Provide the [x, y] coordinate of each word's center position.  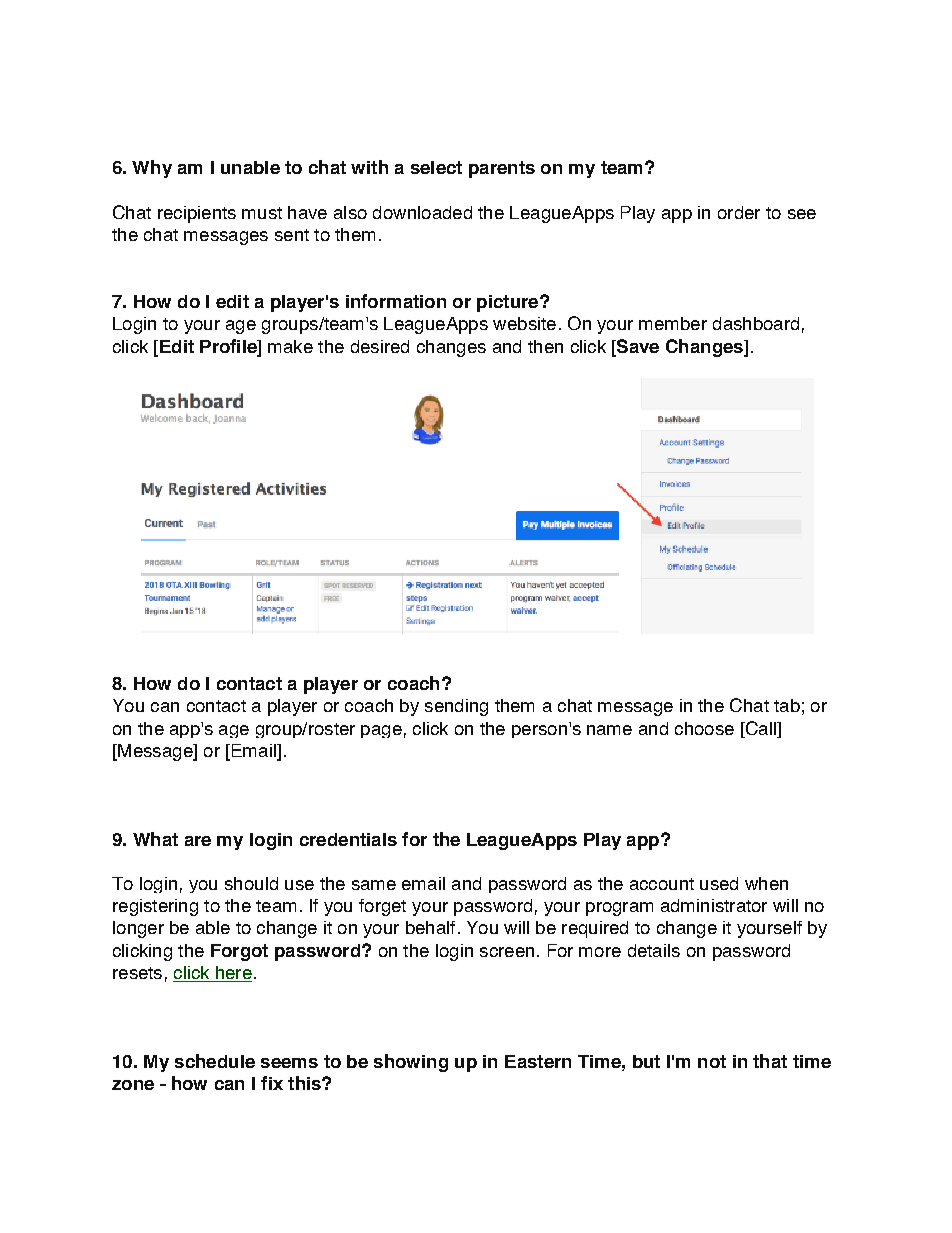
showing [411, 1063]
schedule [215, 1061]
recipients [197, 214]
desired [380, 346]
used [719, 883]
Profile [229, 347]
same [374, 885]
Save [637, 347]
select [436, 167]
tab [787, 705]
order [739, 212]
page [381, 731]
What [155, 839]
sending [456, 707]
